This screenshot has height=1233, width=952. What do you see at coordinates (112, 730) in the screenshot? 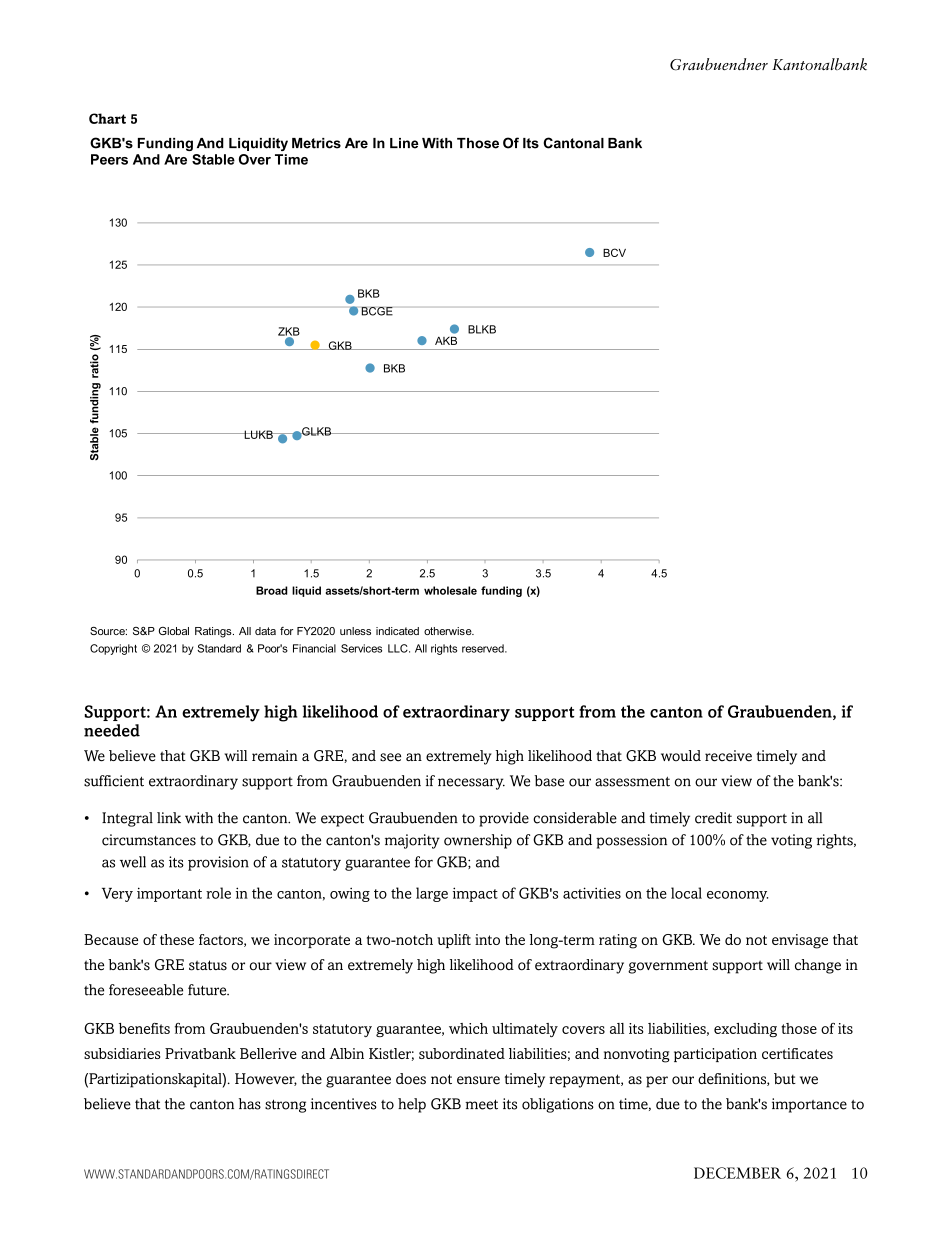
I see `needed` at bounding box center [112, 730].
